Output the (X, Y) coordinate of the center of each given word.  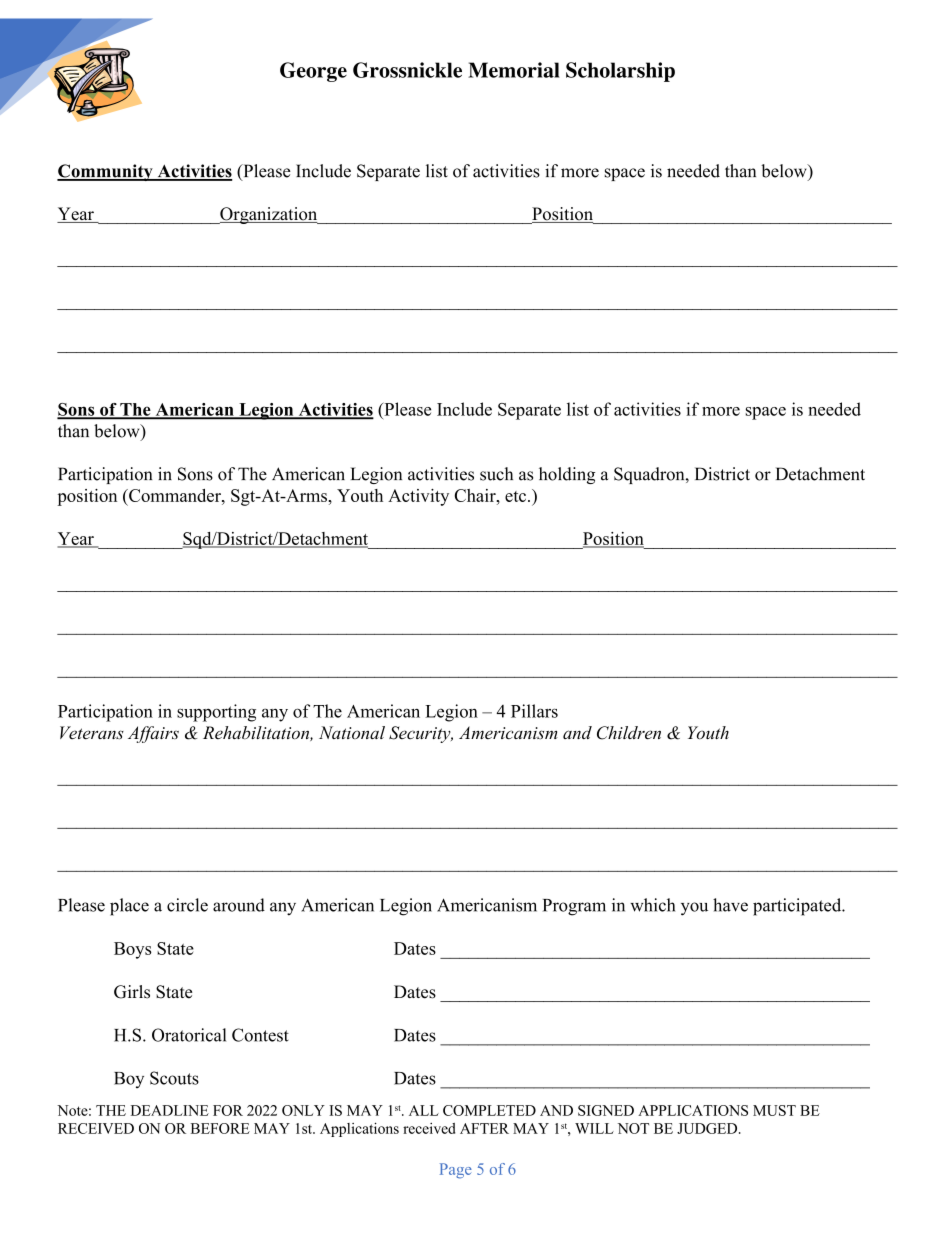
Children (629, 733)
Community (106, 172)
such (496, 474)
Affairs (153, 734)
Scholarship (620, 72)
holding (567, 475)
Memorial (514, 70)
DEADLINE (170, 1110)
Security (421, 734)
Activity (418, 497)
